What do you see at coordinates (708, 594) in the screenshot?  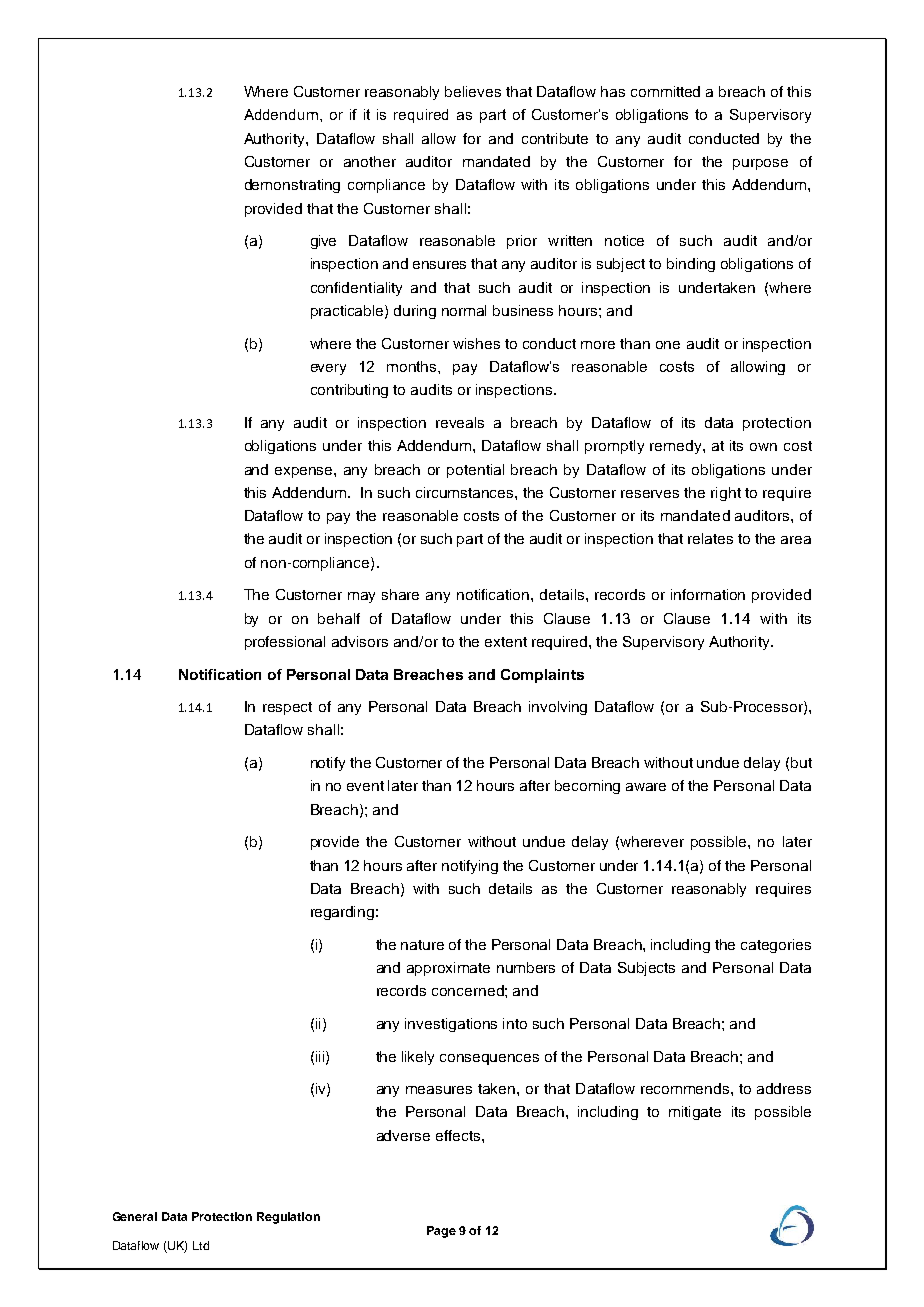 I see `information` at bounding box center [708, 594].
